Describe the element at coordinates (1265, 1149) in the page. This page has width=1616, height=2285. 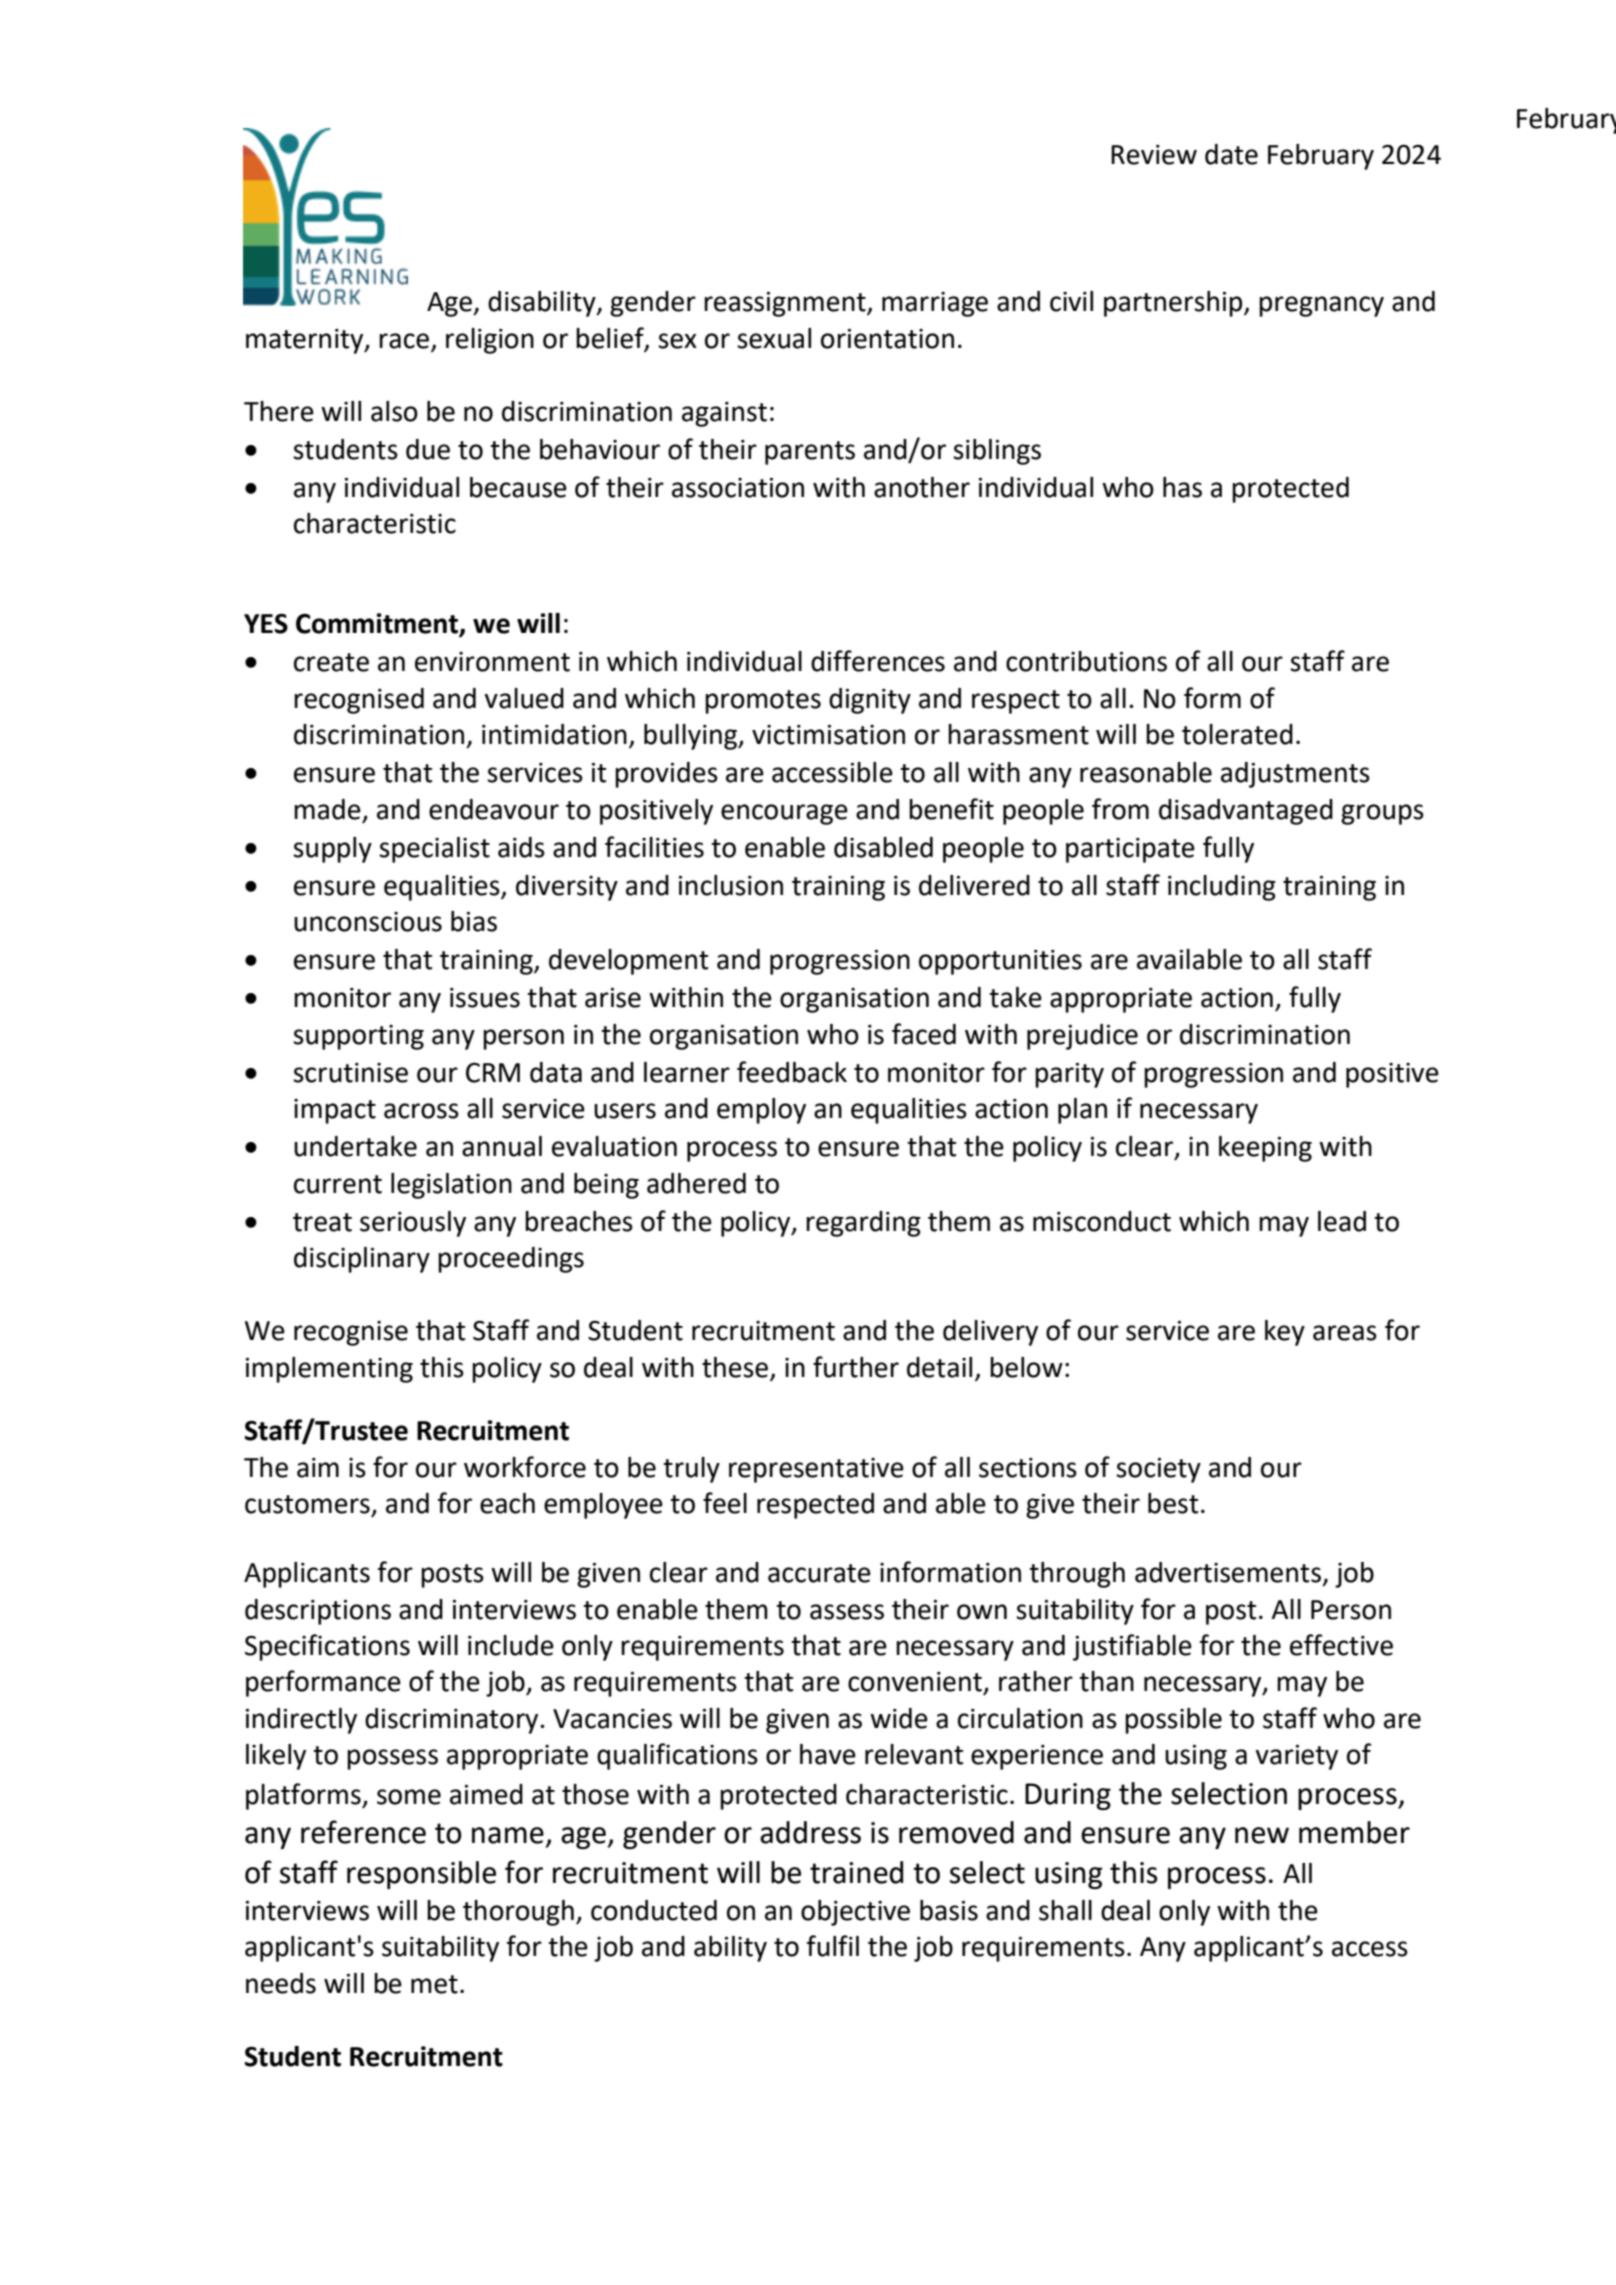
I see `keeping` at that location.
